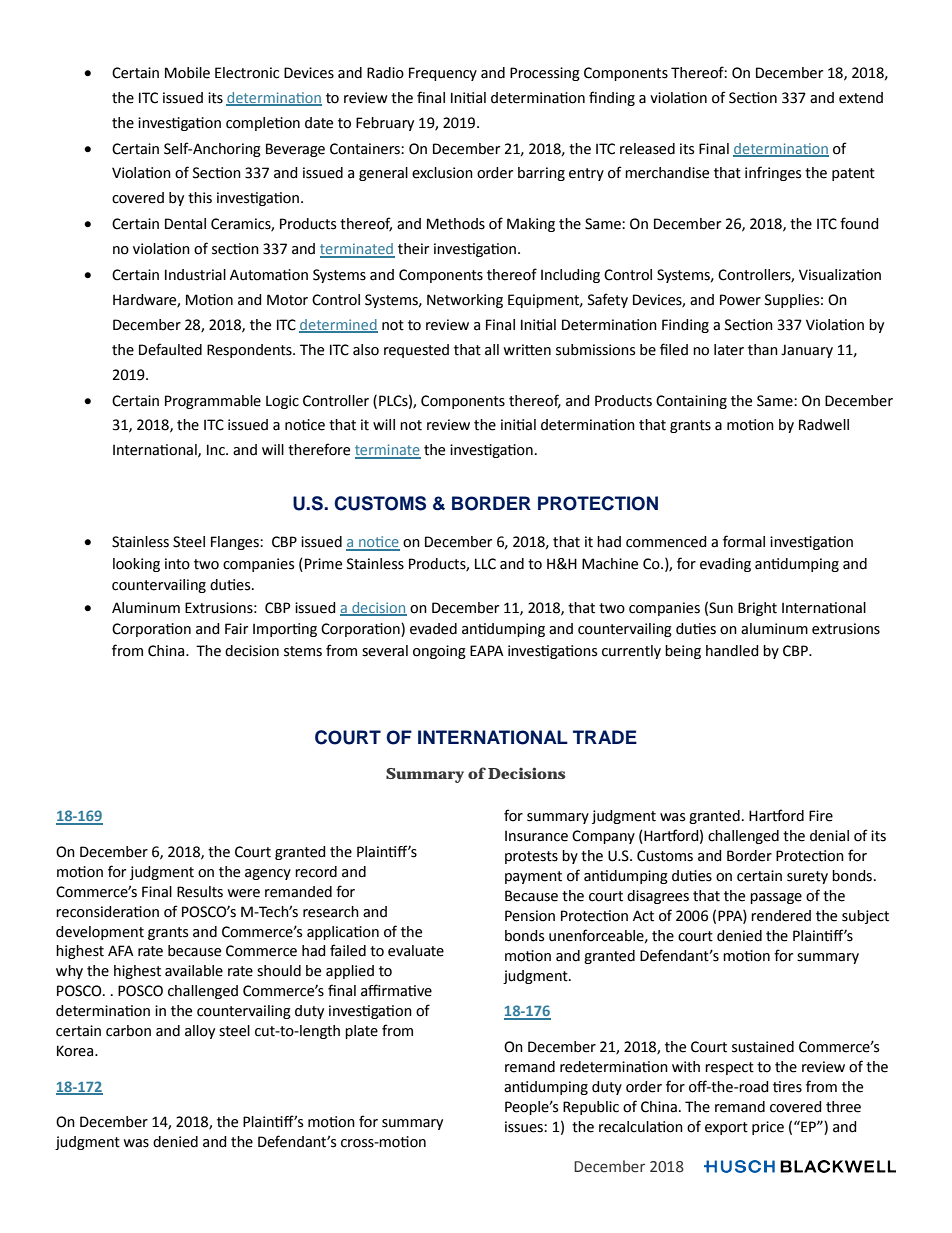 The width and height of the document is (952, 1233). I want to click on issues, so click(525, 1127).
